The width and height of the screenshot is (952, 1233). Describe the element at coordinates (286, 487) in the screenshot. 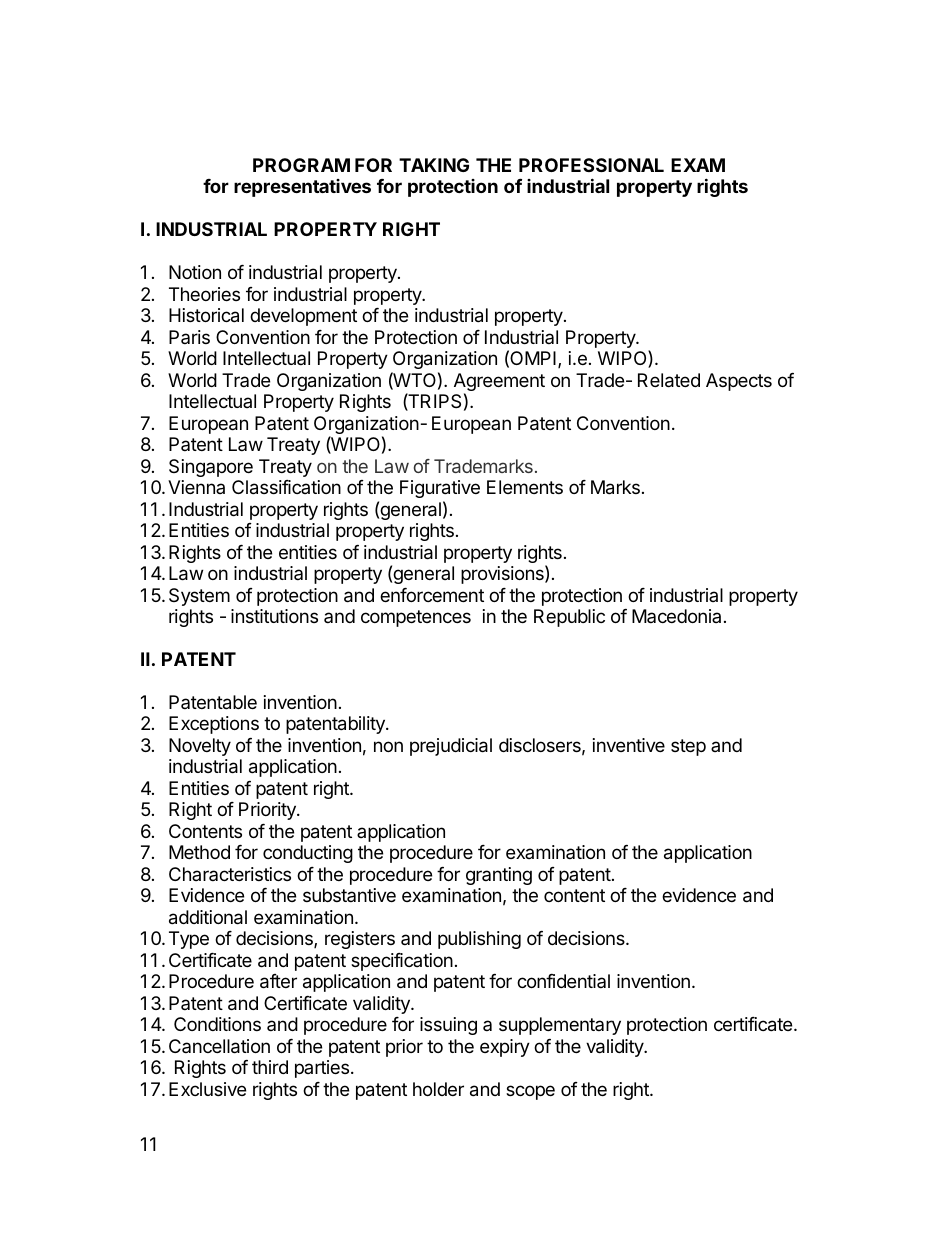

I see `Classification` at that location.
